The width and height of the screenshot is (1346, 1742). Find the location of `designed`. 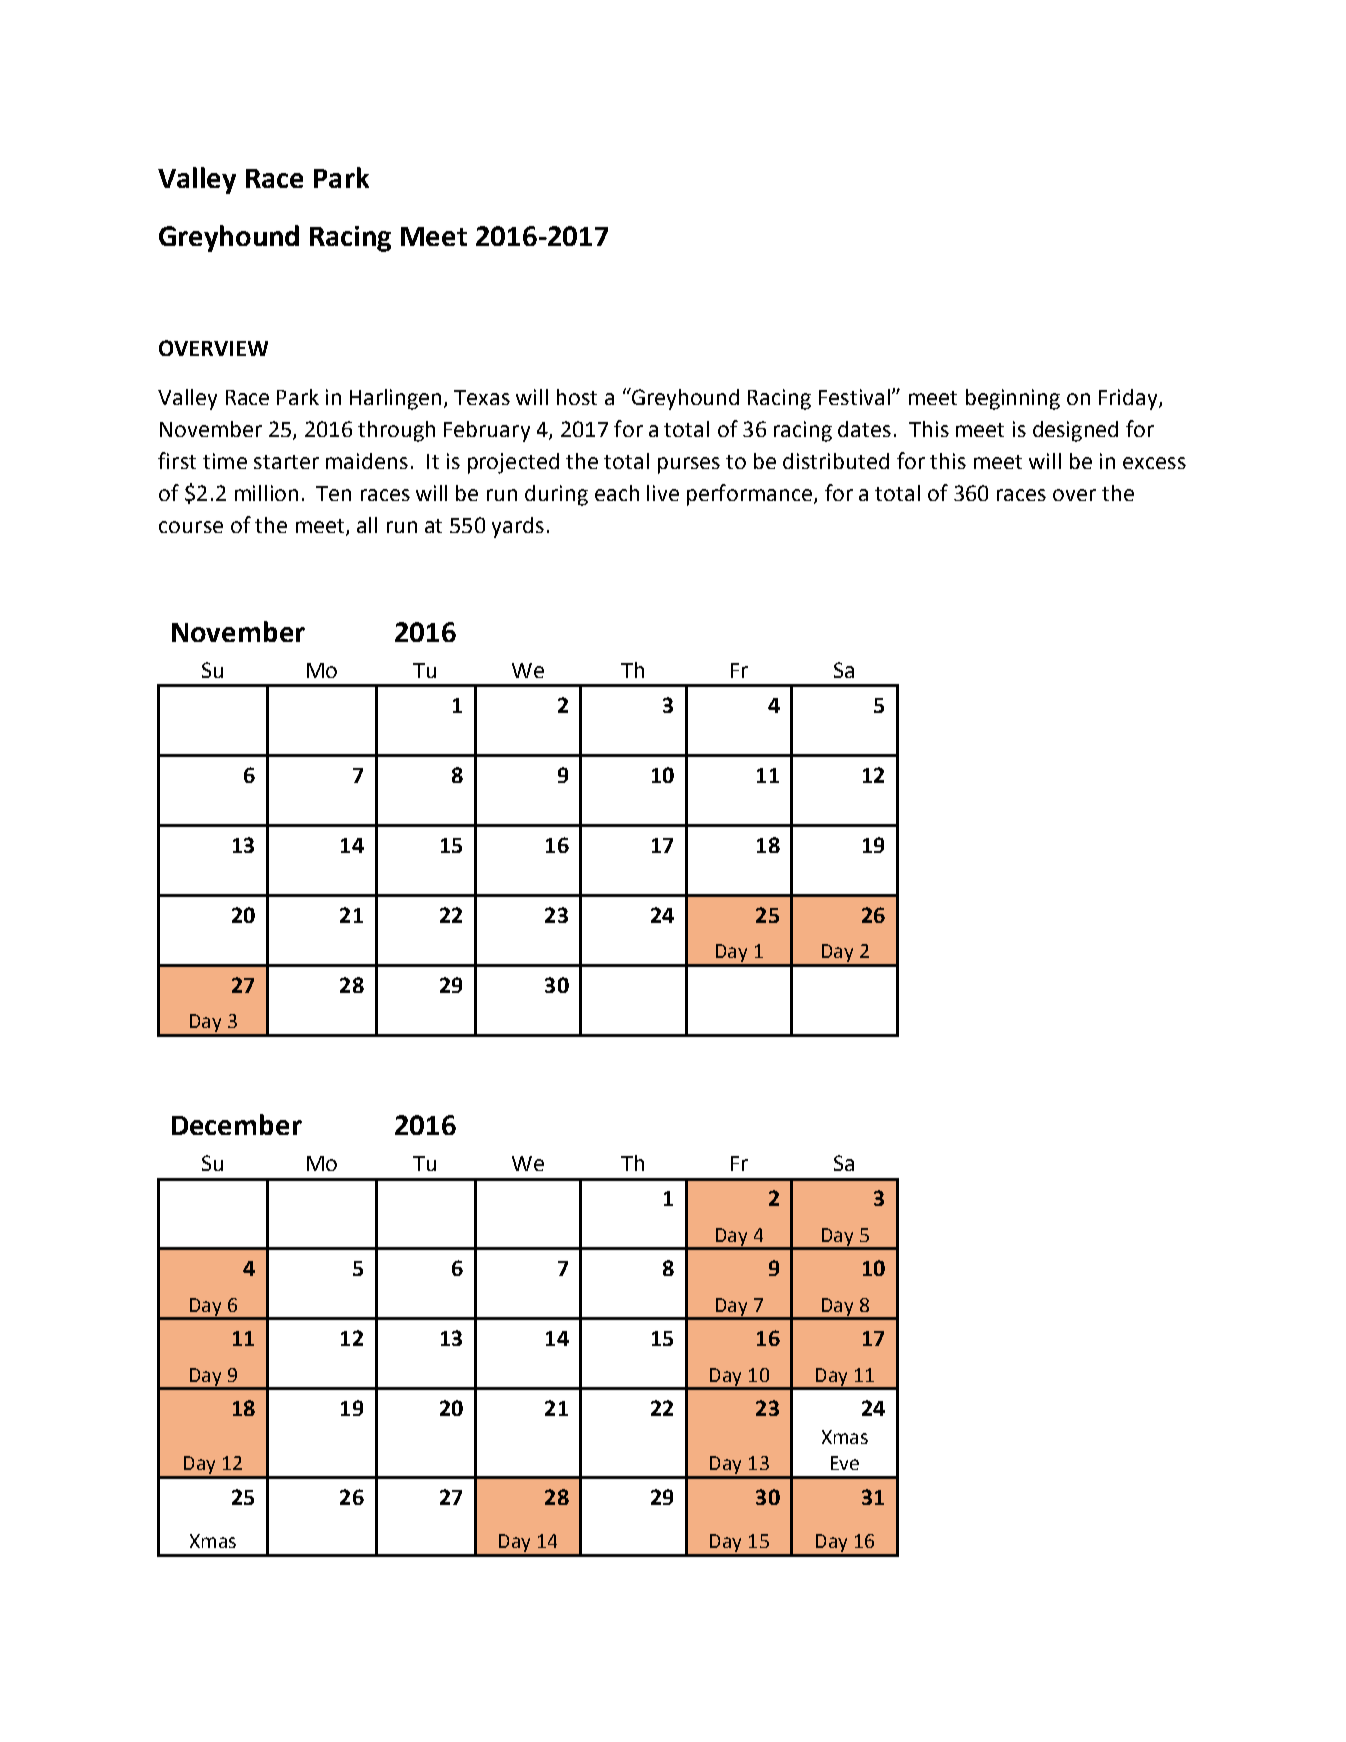

designed is located at coordinates (1075, 431).
